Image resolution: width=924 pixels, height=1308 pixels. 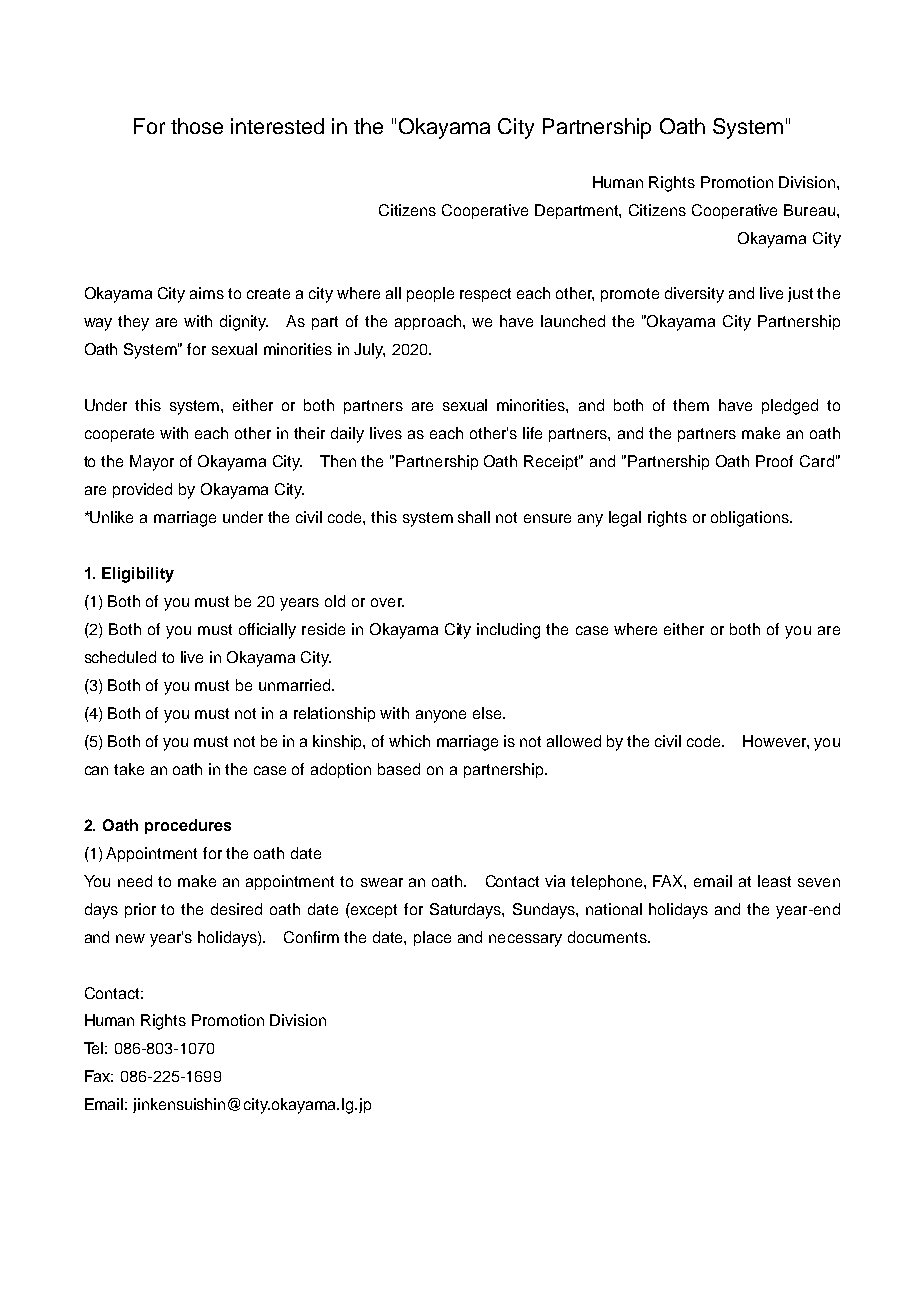 I want to click on prior, so click(x=140, y=910).
